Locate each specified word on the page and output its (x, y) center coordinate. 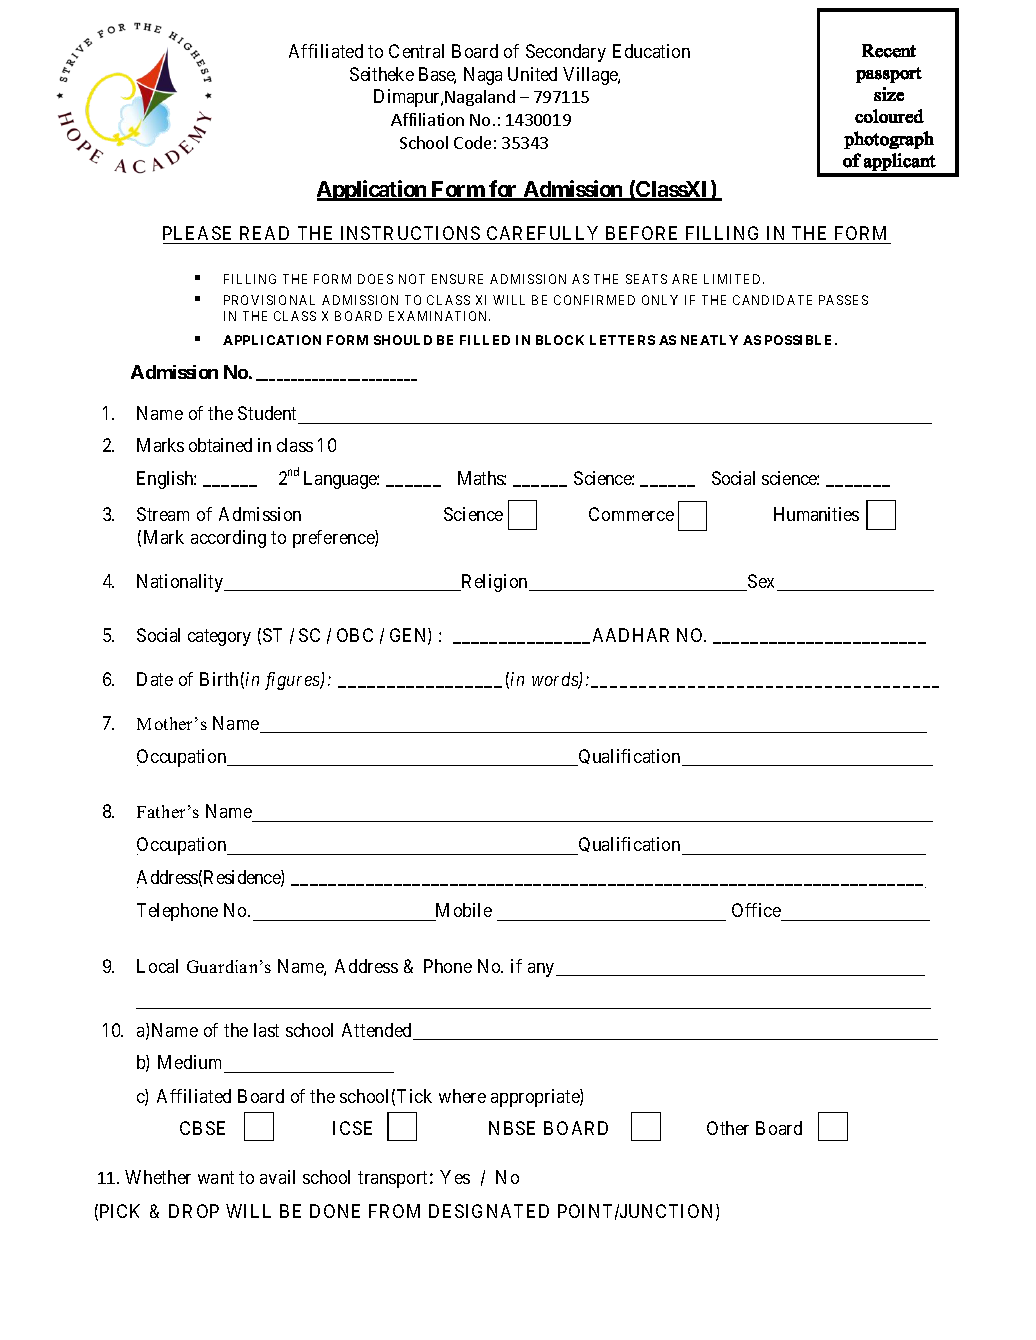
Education (651, 51)
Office (757, 912)
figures (293, 681)
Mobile (462, 912)
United (532, 74)
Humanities (816, 514)
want (216, 1177)
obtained (220, 445)
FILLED (485, 340)
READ (264, 233)
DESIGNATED (489, 1211)
